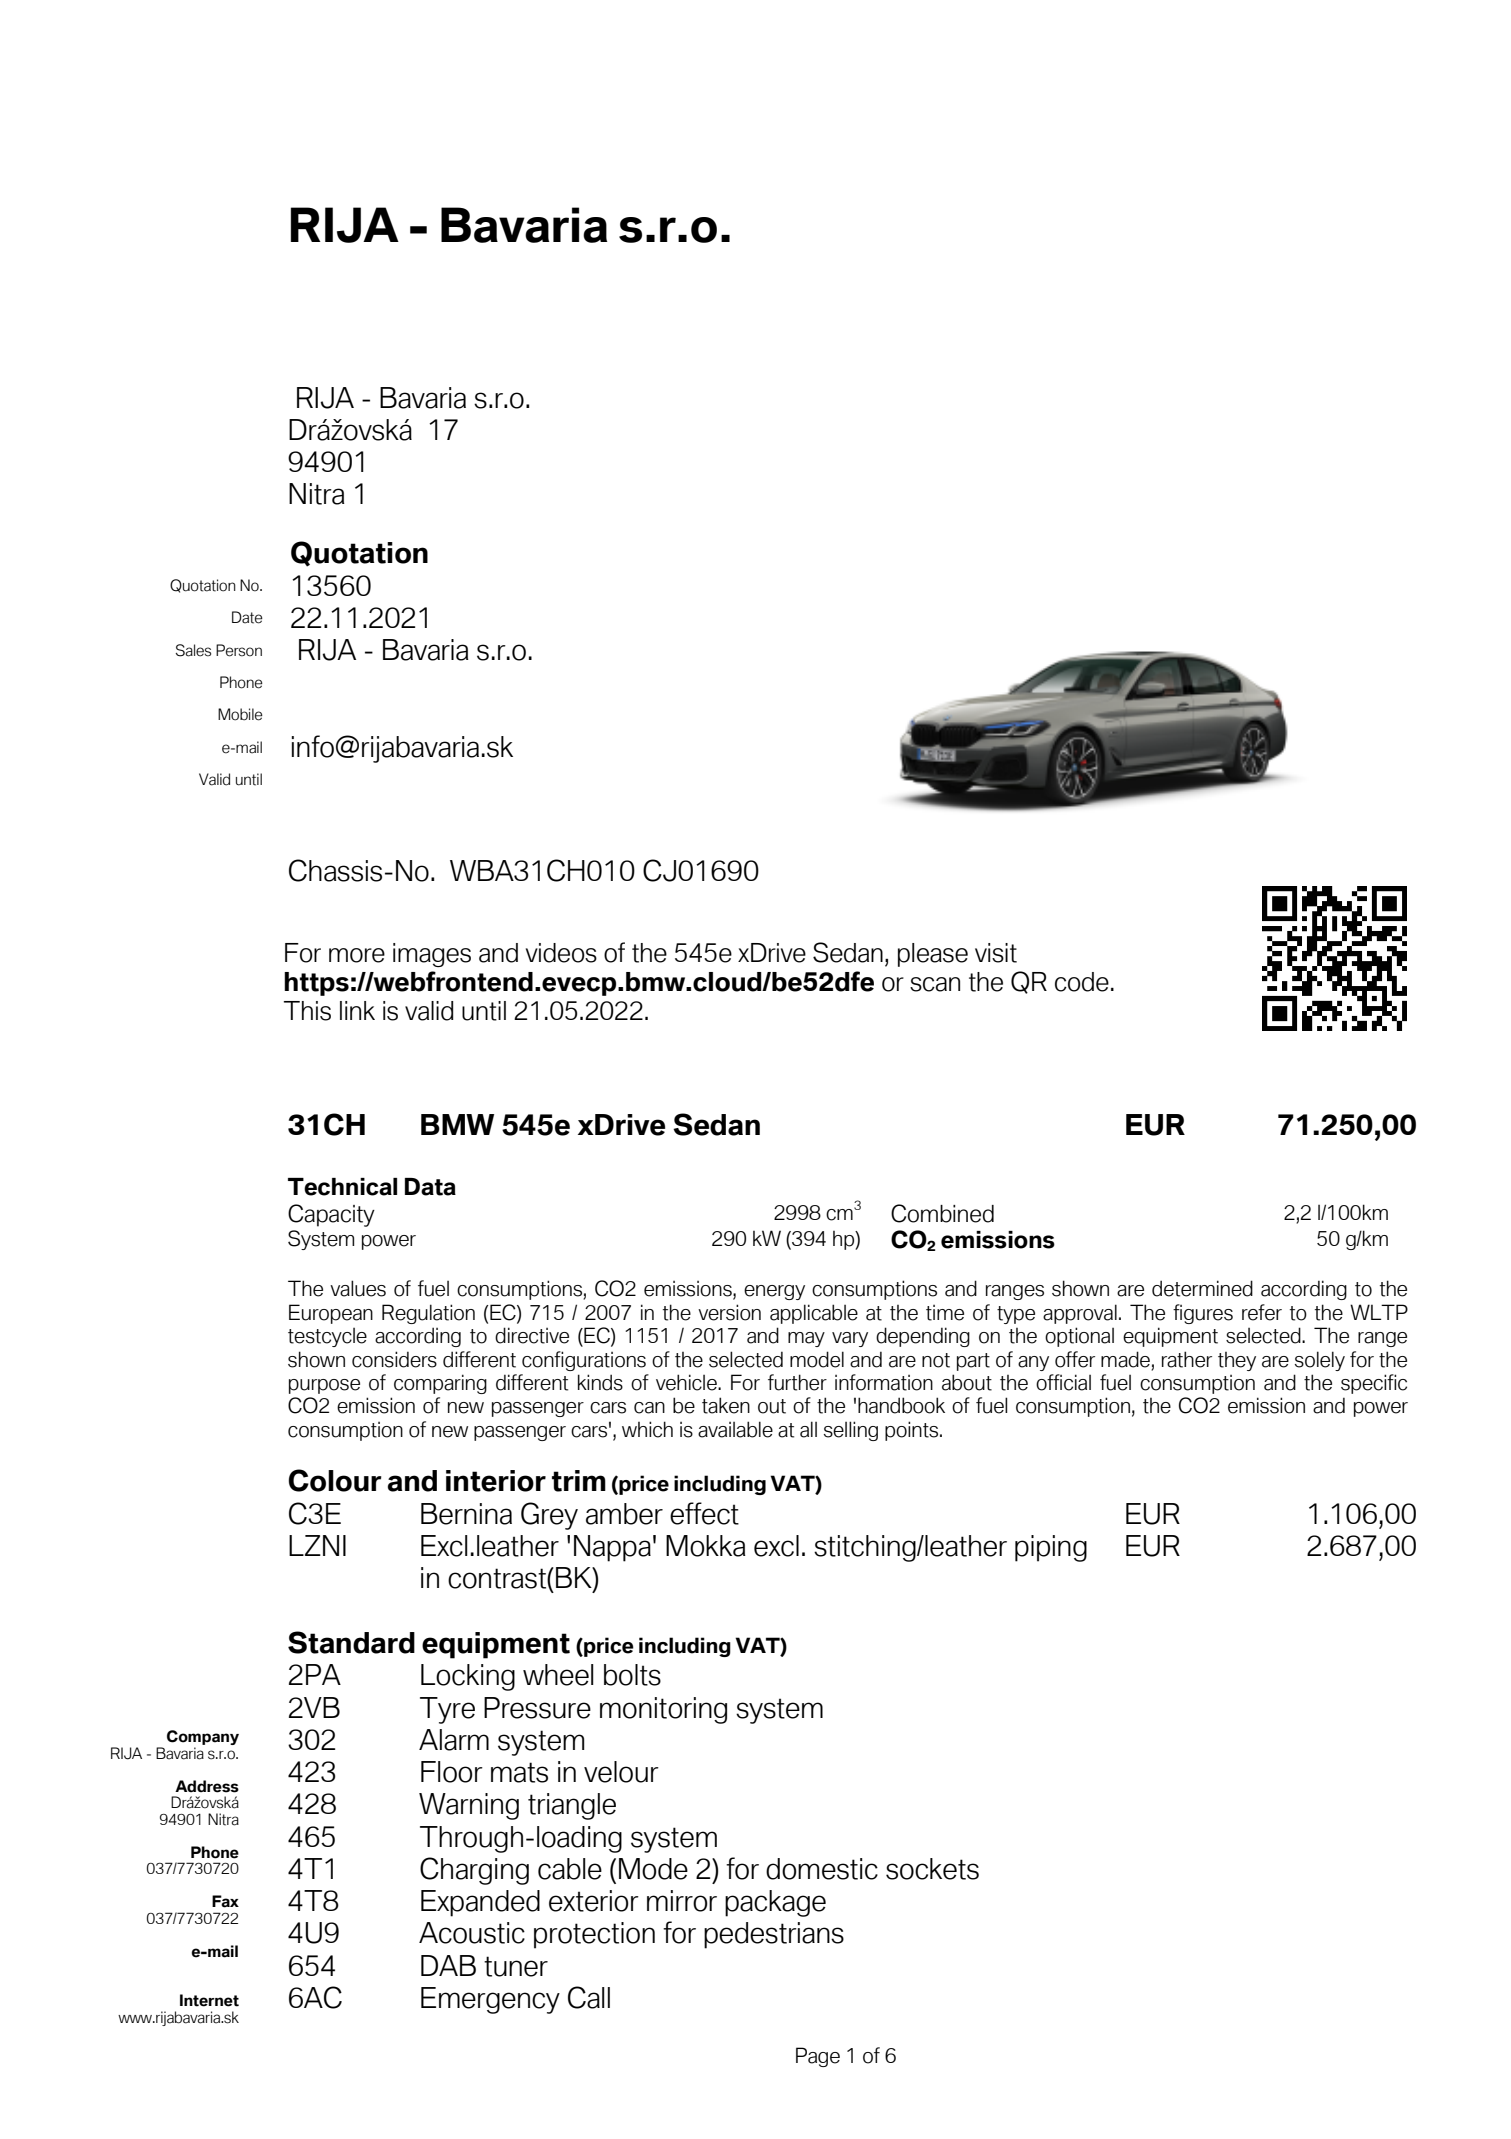 The image size is (1511, 2139). Describe the element at coordinates (1051, 1548) in the document. I see `piping` at that location.
